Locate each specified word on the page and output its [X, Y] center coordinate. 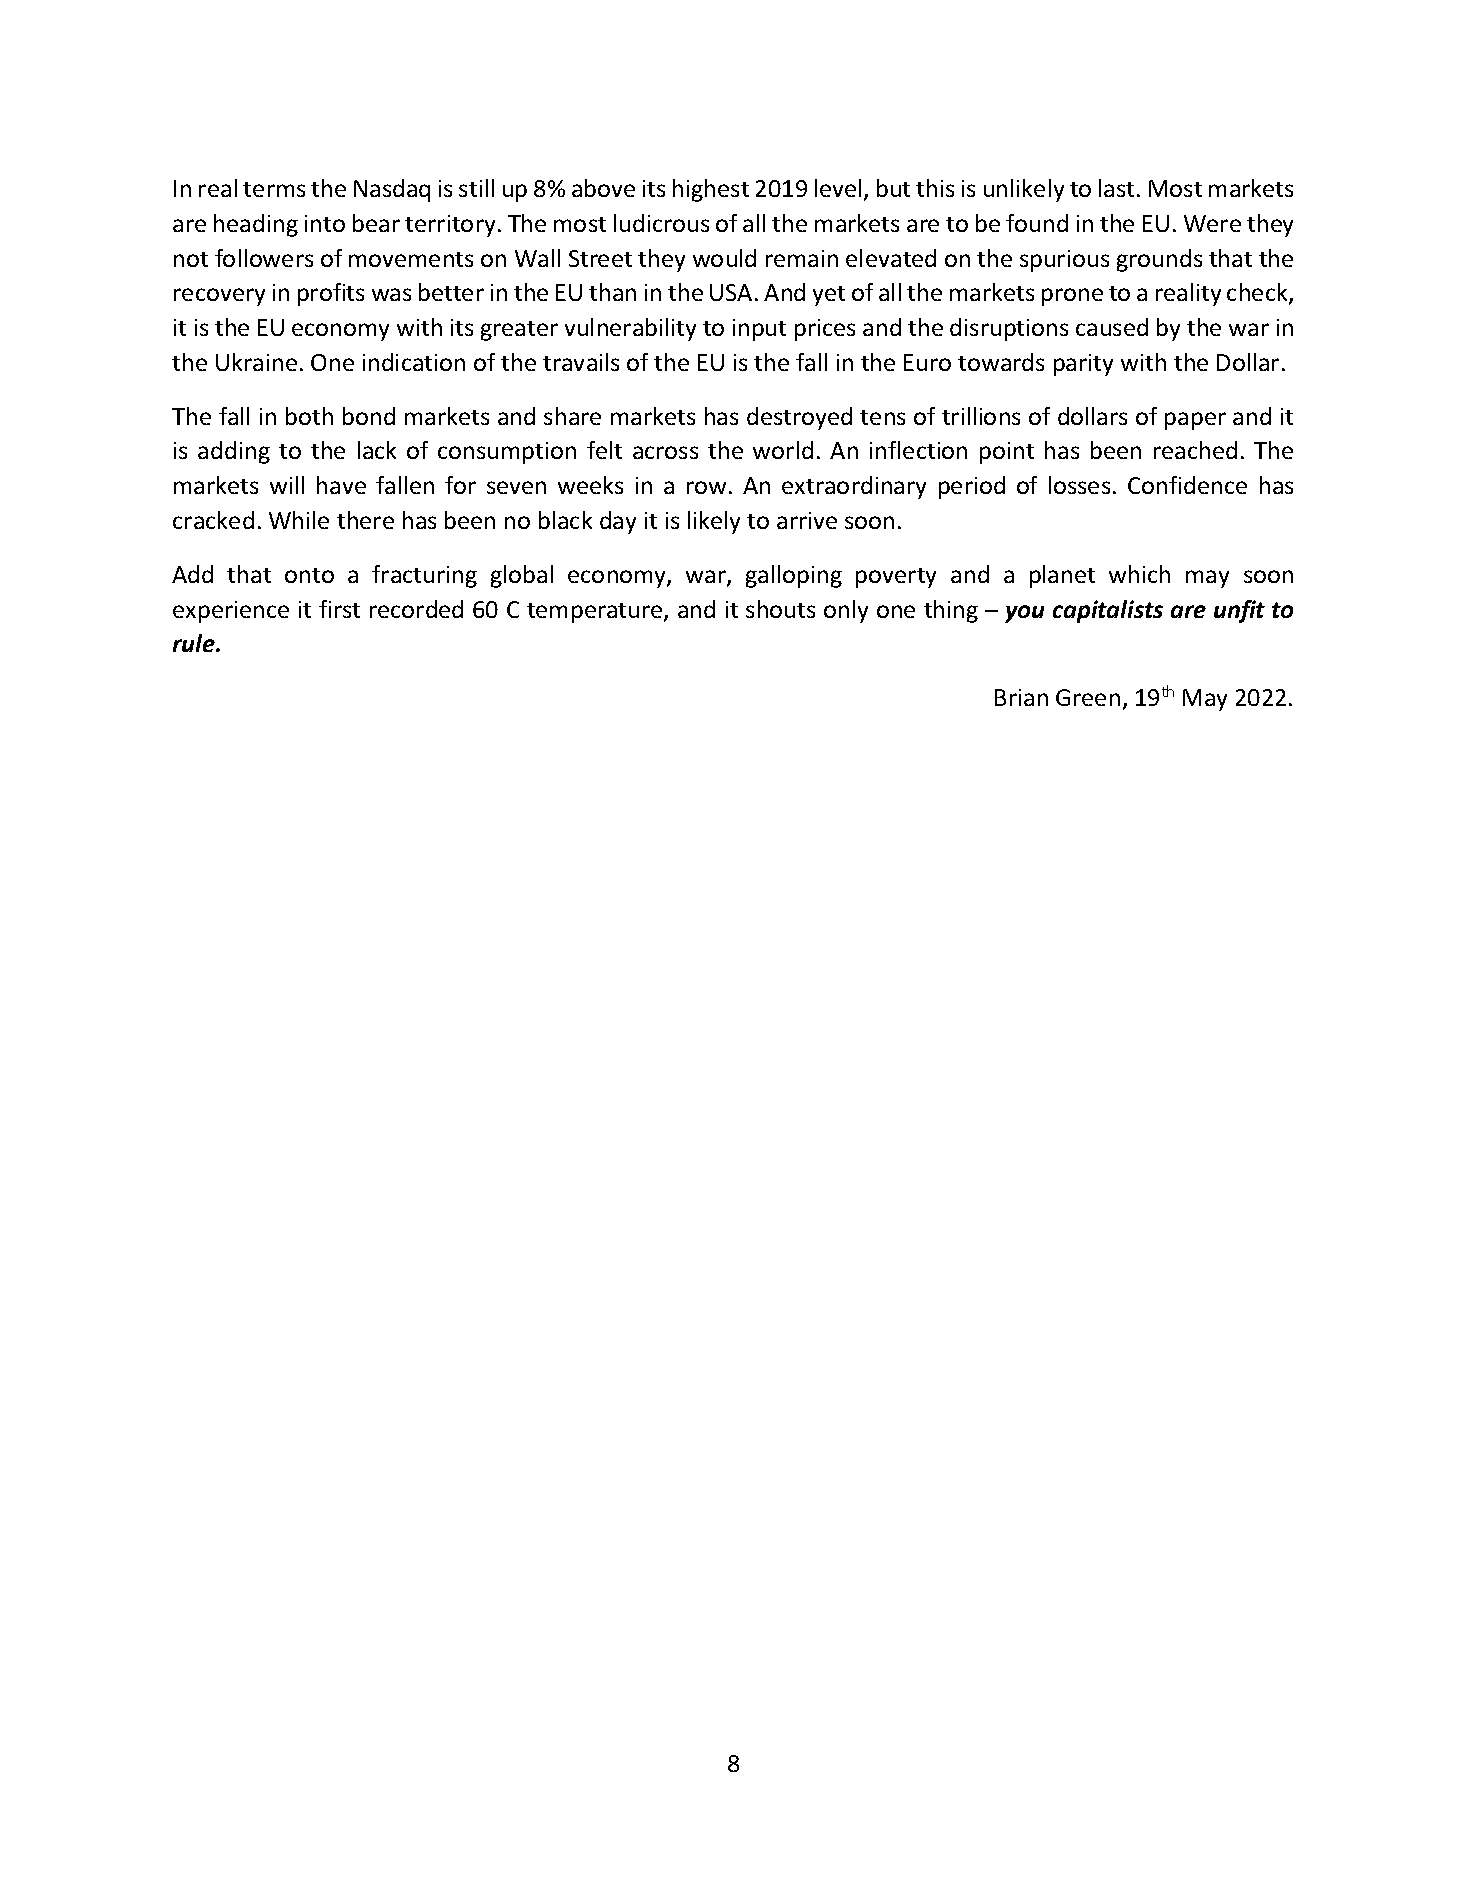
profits [331, 294]
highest [711, 190]
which [1139, 574]
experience [231, 612]
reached [1195, 450]
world [783, 450]
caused [1112, 327]
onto [309, 575]
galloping [794, 576]
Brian [1021, 697]
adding [234, 452]
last [1116, 188]
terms [274, 189]
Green [1088, 697]
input [759, 330]
